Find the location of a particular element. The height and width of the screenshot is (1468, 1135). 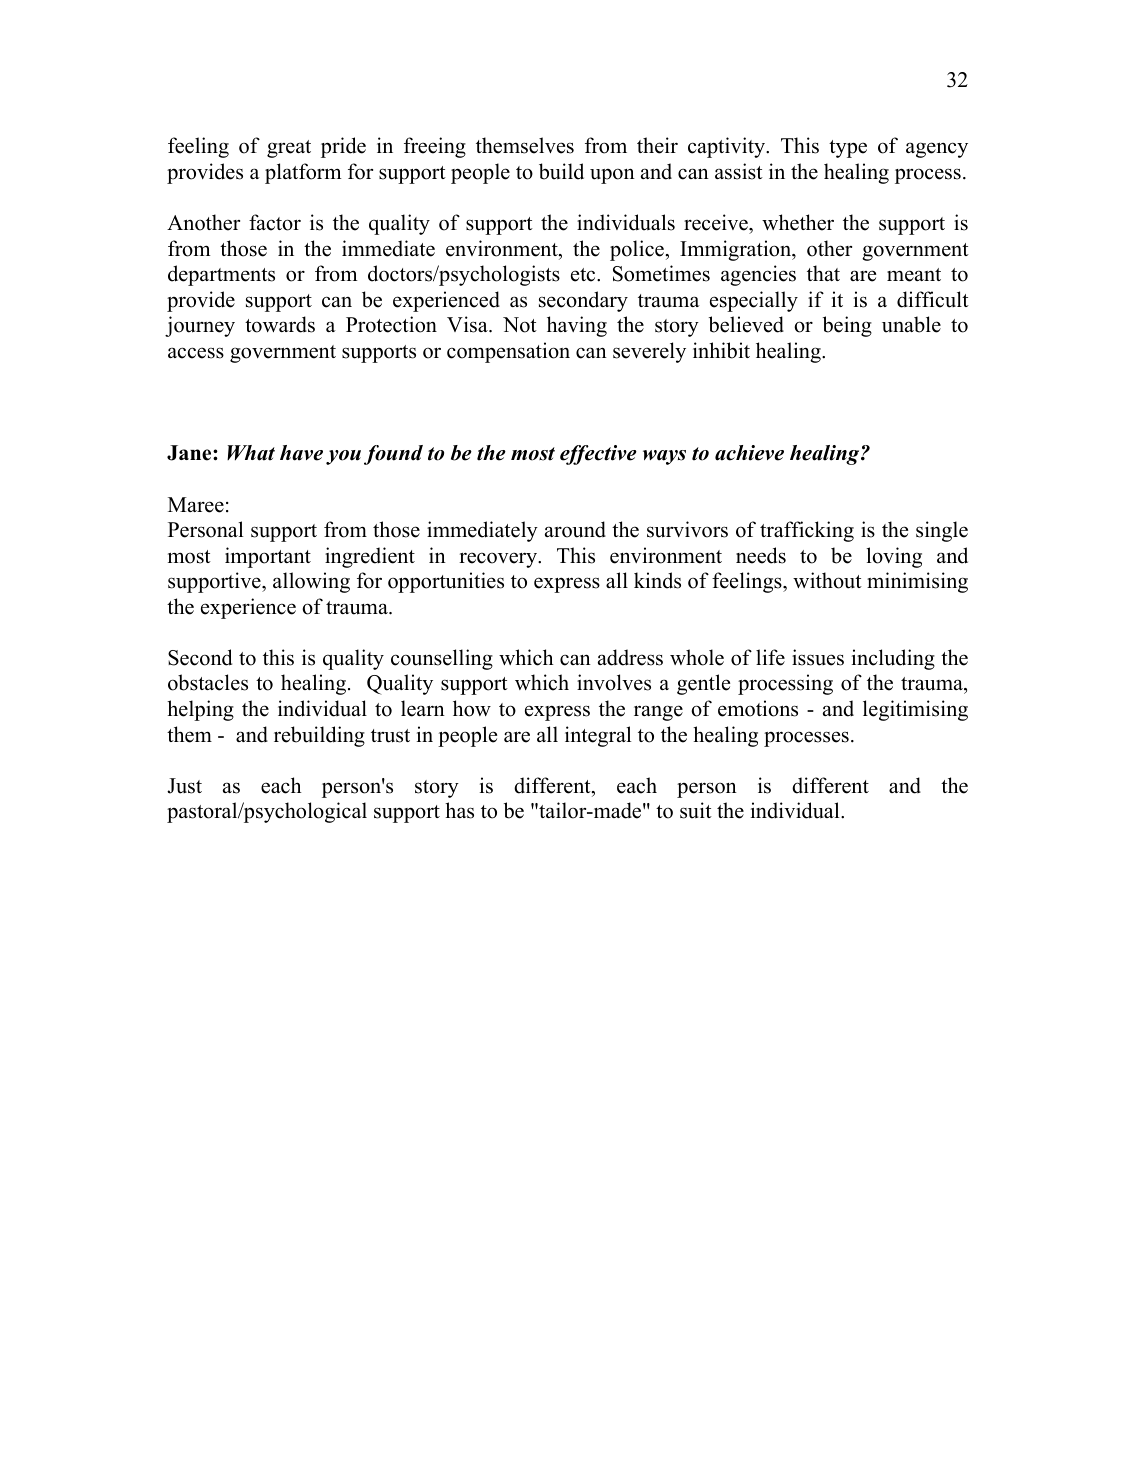

having is located at coordinates (577, 326).
